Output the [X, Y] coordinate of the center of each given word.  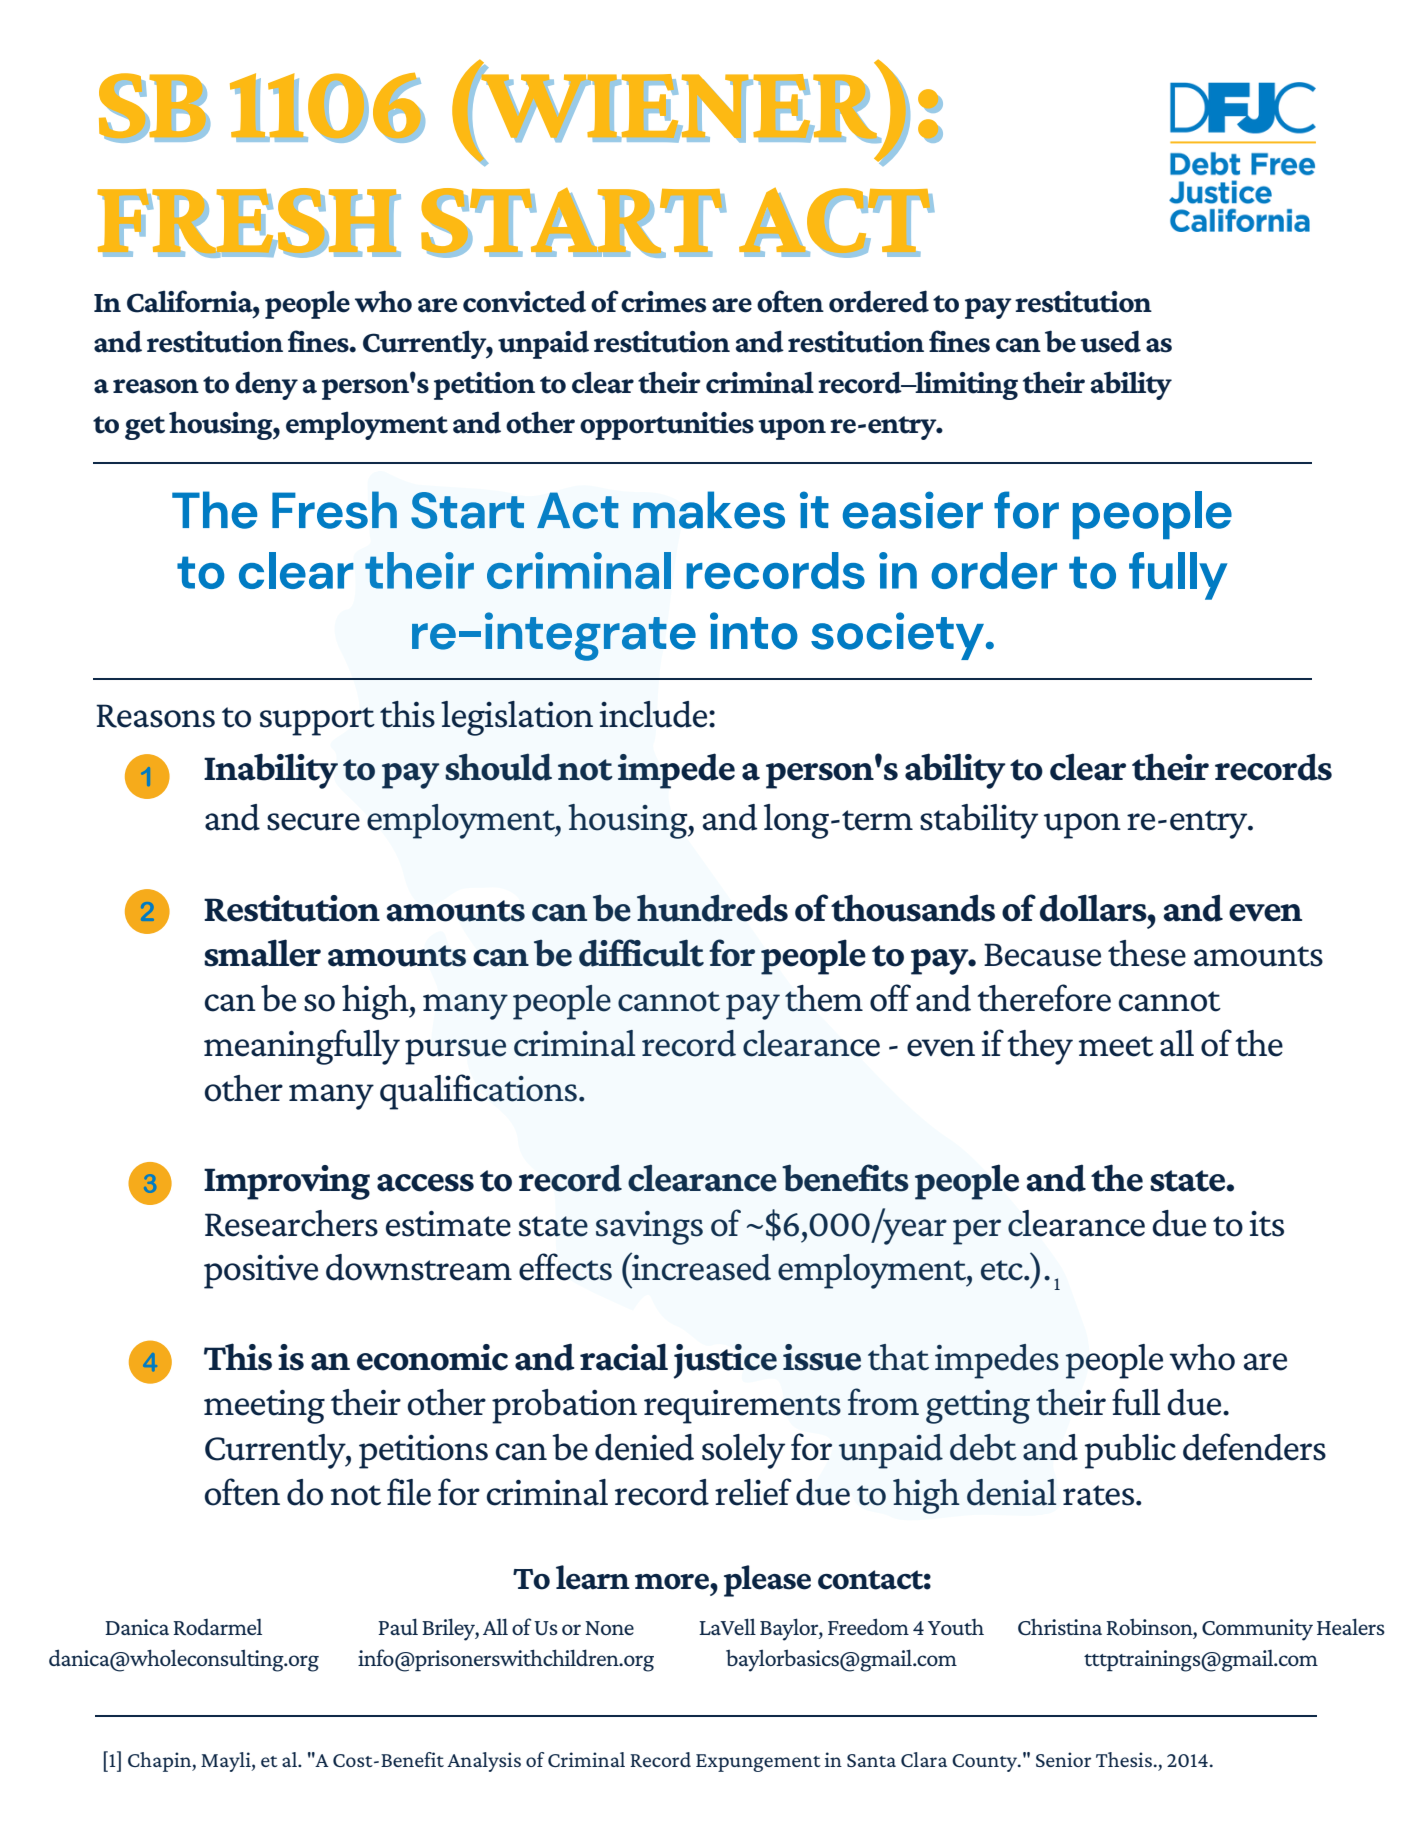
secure [313, 822]
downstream [419, 1267]
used [1110, 341]
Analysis [484, 1762]
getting [978, 1407]
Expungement [758, 1763]
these [1147, 953]
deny [266, 385]
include [654, 714]
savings [649, 1228]
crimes [663, 302]
